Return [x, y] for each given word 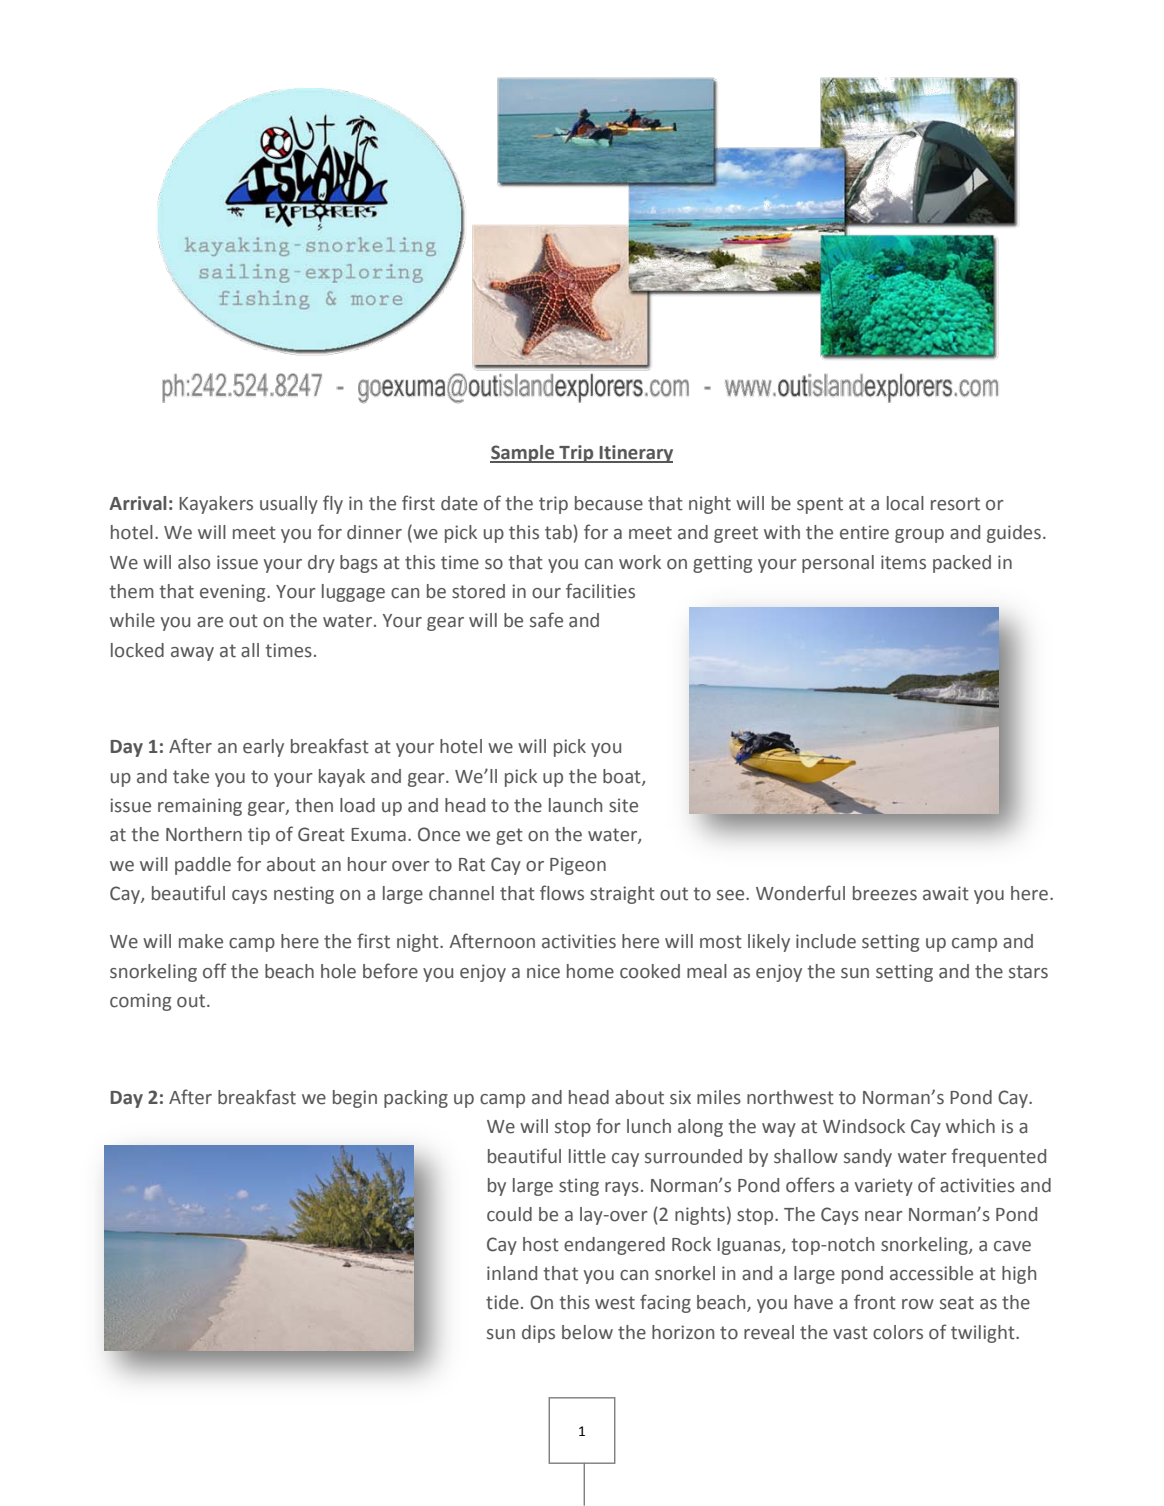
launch [575, 805]
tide [502, 1302]
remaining [200, 807]
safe [546, 620]
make [201, 941]
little [587, 1156]
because [609, 503]
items [903, 562]
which [970, 1126]
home [590, 971]
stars [1028, 972]
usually [289, 505]
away [192, 654]
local [905, 503]
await [946, 893]
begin [355, 1099]
